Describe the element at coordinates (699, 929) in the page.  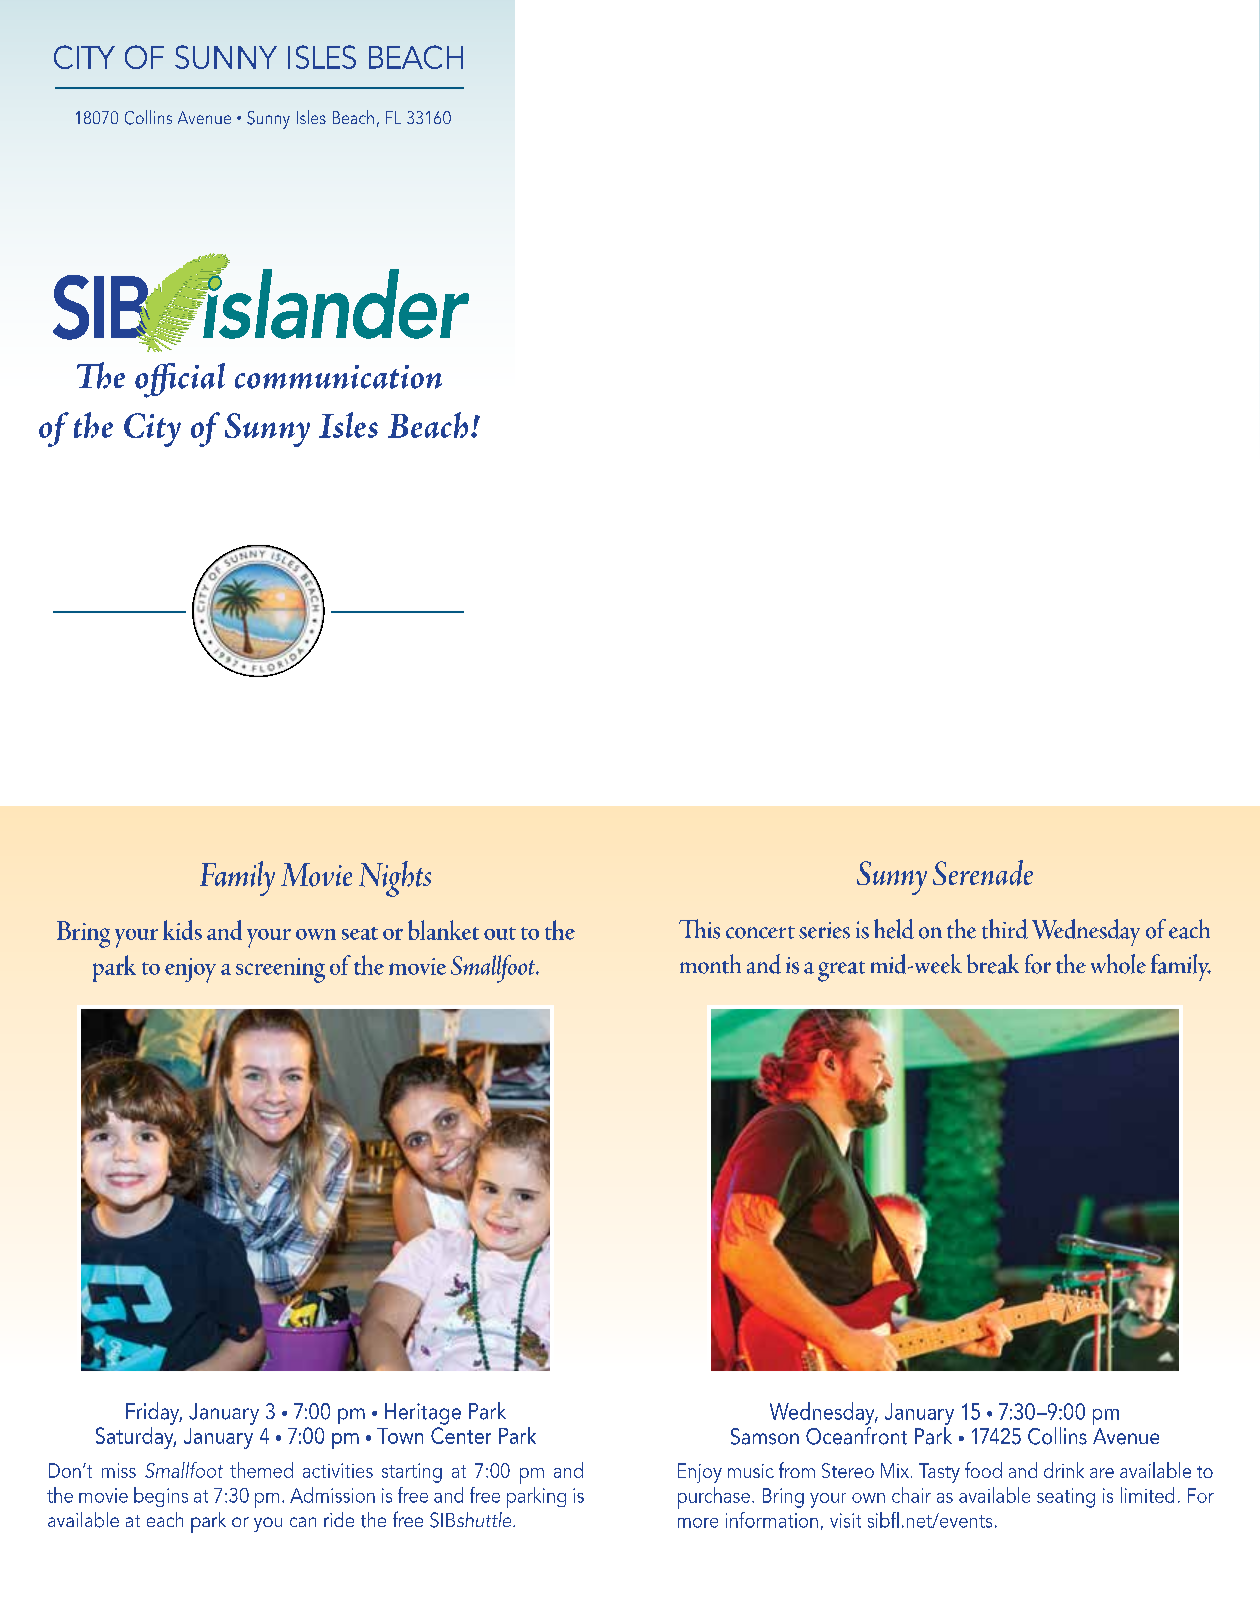
I see `This` at that location.
